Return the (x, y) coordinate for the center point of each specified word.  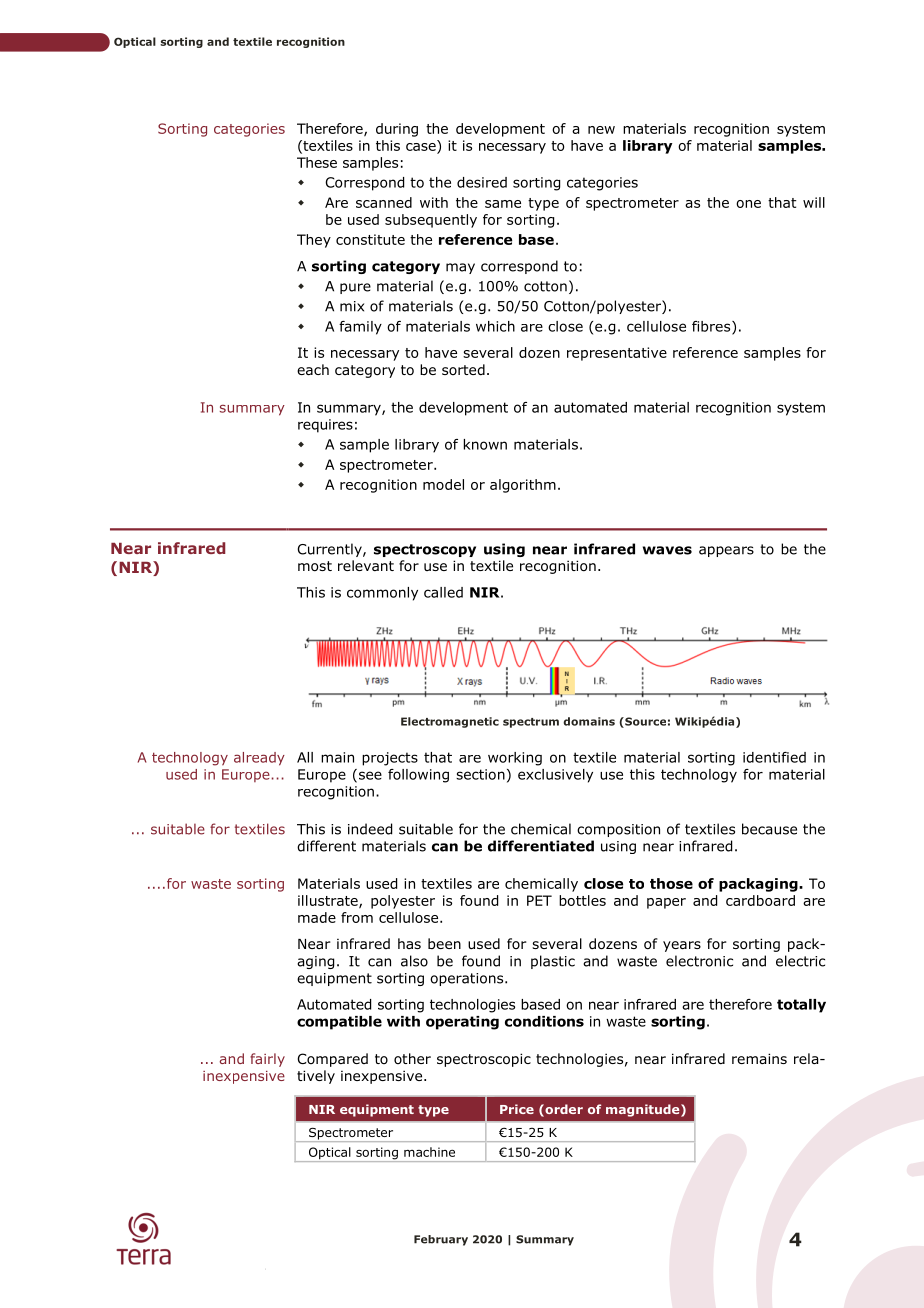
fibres (712, 327)
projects (390, 759)
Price (517, 1109)
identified (774, 757)
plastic (553, 962)
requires (325, 426)
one (748, 204)
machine (429, 1152)
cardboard (760, 900)
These (317, 162)
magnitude (644, 1110)
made (317, 917)
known (485, 444)
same (503, 204)
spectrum (531, 723)
